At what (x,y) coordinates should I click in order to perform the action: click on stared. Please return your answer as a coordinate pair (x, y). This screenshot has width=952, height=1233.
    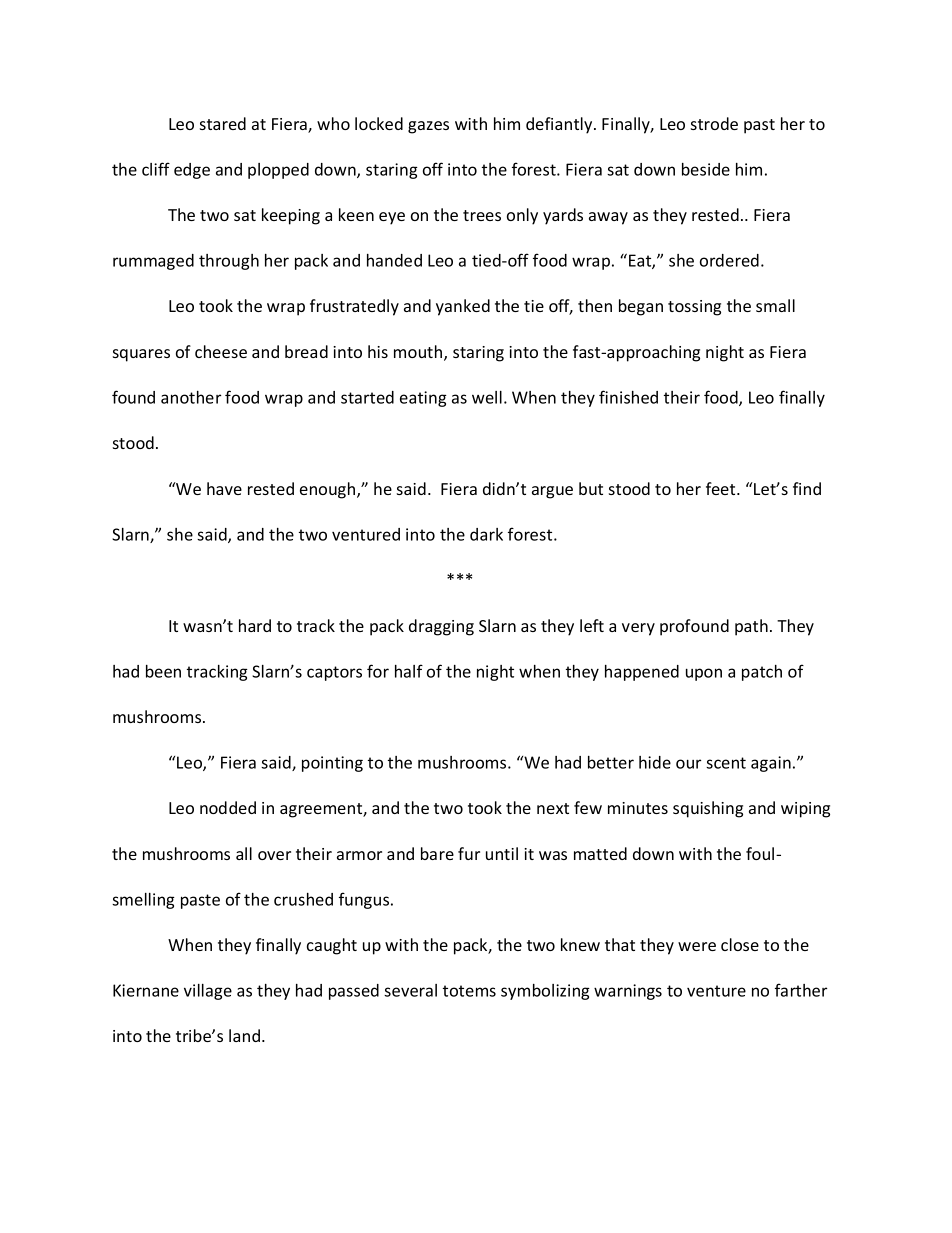
    Looking at the image, I should click on (223, 123).
